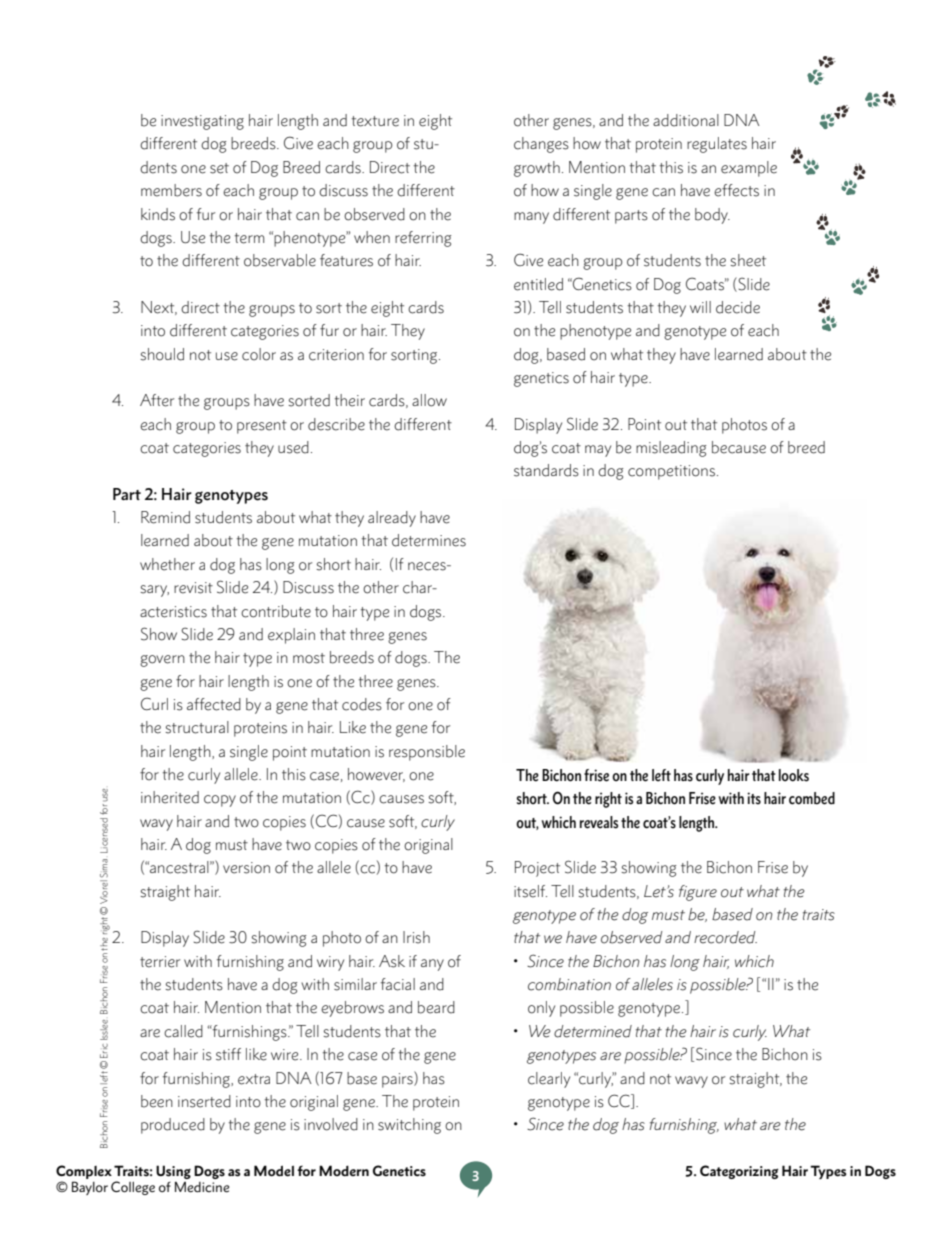 The height and width of the page is (1233, 952). What do you see at coordinates (375, 121) in the page?
I see `texture` at bounding box center [375, 121].
